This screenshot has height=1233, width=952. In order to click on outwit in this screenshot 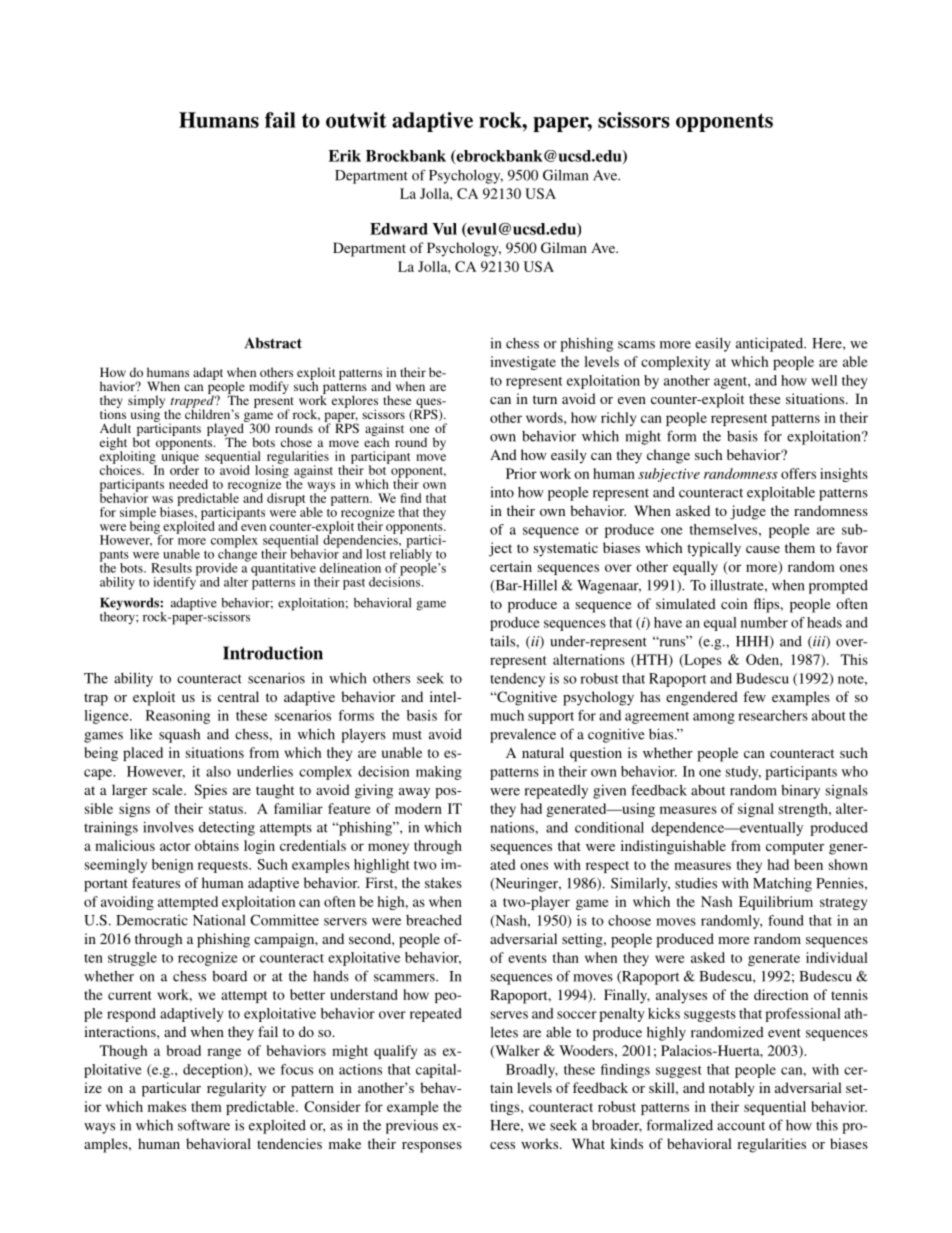, I will do `click(356, 120)`.
